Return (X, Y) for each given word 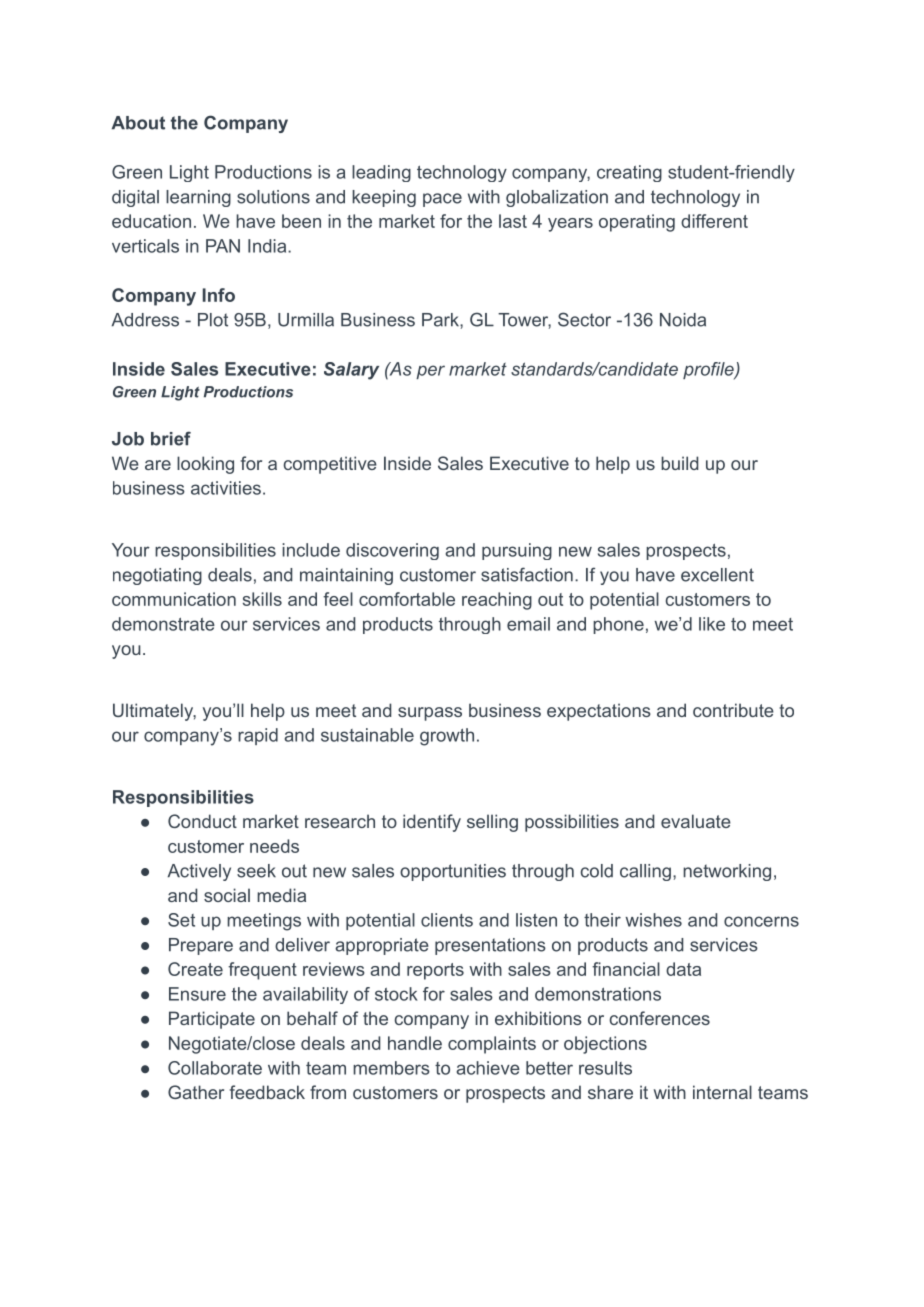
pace (442, 200)
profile (709, 371)
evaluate (696, 821)
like (712, 624)
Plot (213, 320)
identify (432, 823)
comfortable (407, 599)
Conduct (202, 821)
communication (174, 599)
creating (629, 173)
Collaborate (215, 1068)
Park (441, 320)
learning (198, 198)
